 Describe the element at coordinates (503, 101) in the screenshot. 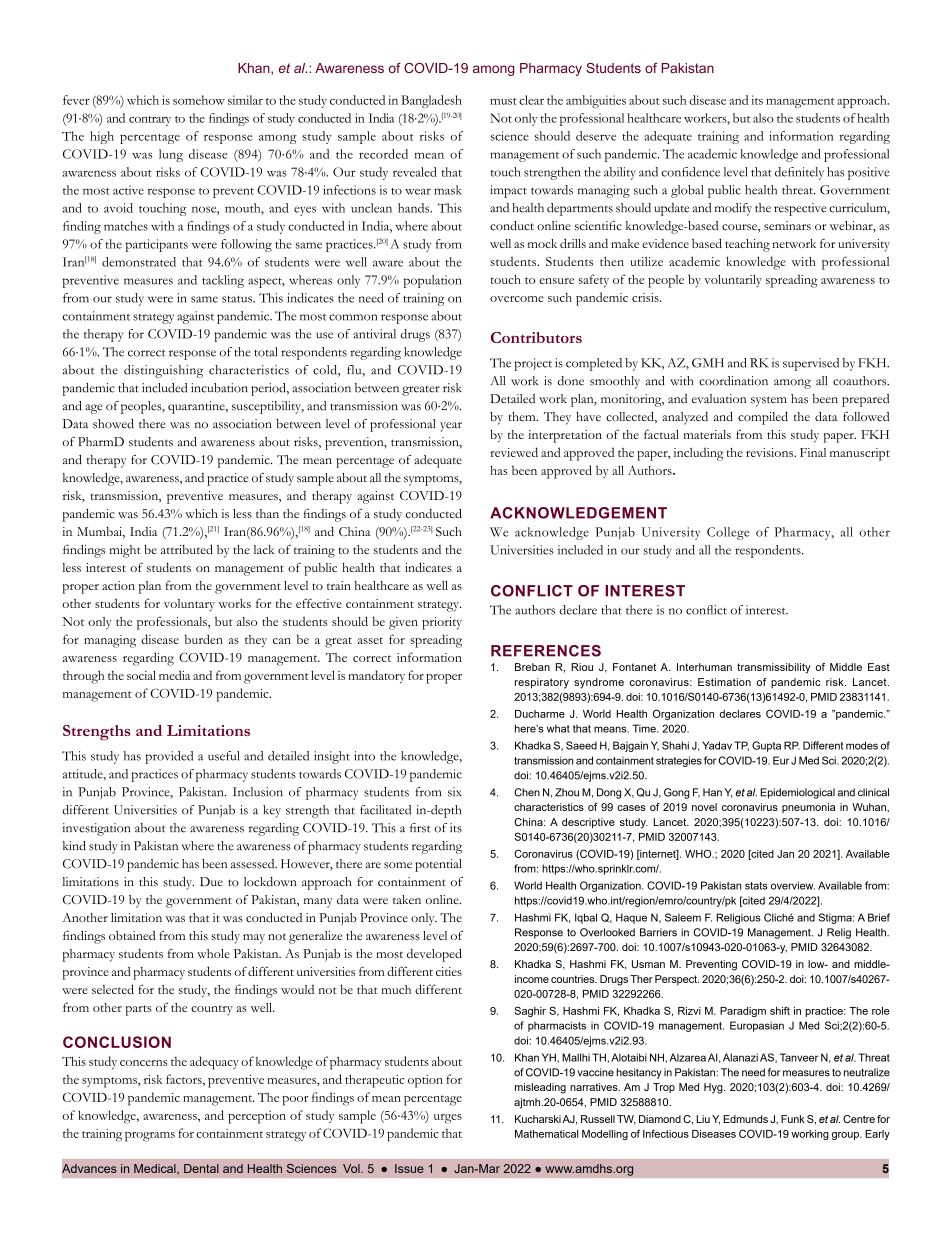

I see `must` at that location.
